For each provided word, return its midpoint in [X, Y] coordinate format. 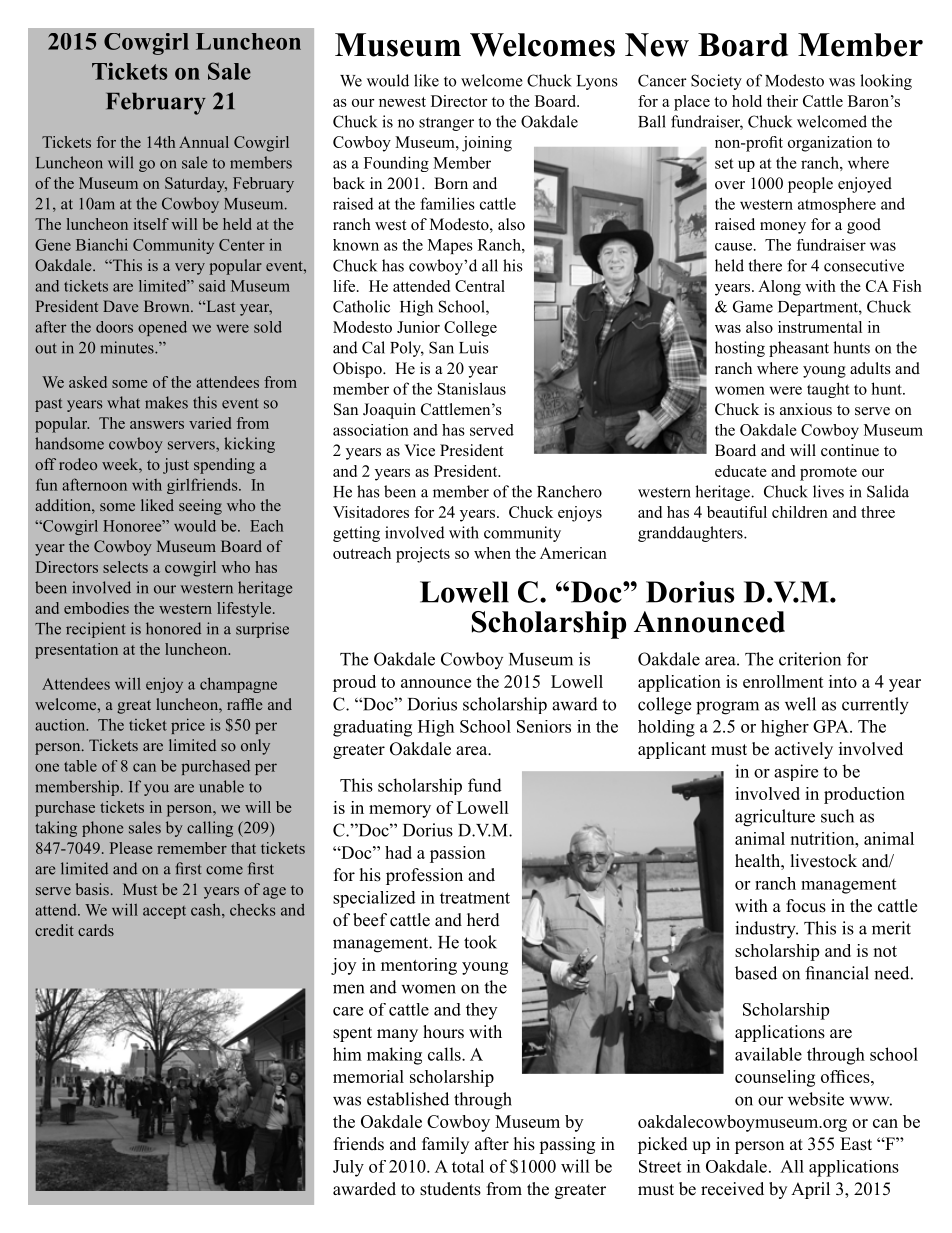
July [348, 1168]
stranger [446, 124]
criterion [810, 659]
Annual [204, 142]
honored [173, 628]
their [782, 101]
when [492, 553]
